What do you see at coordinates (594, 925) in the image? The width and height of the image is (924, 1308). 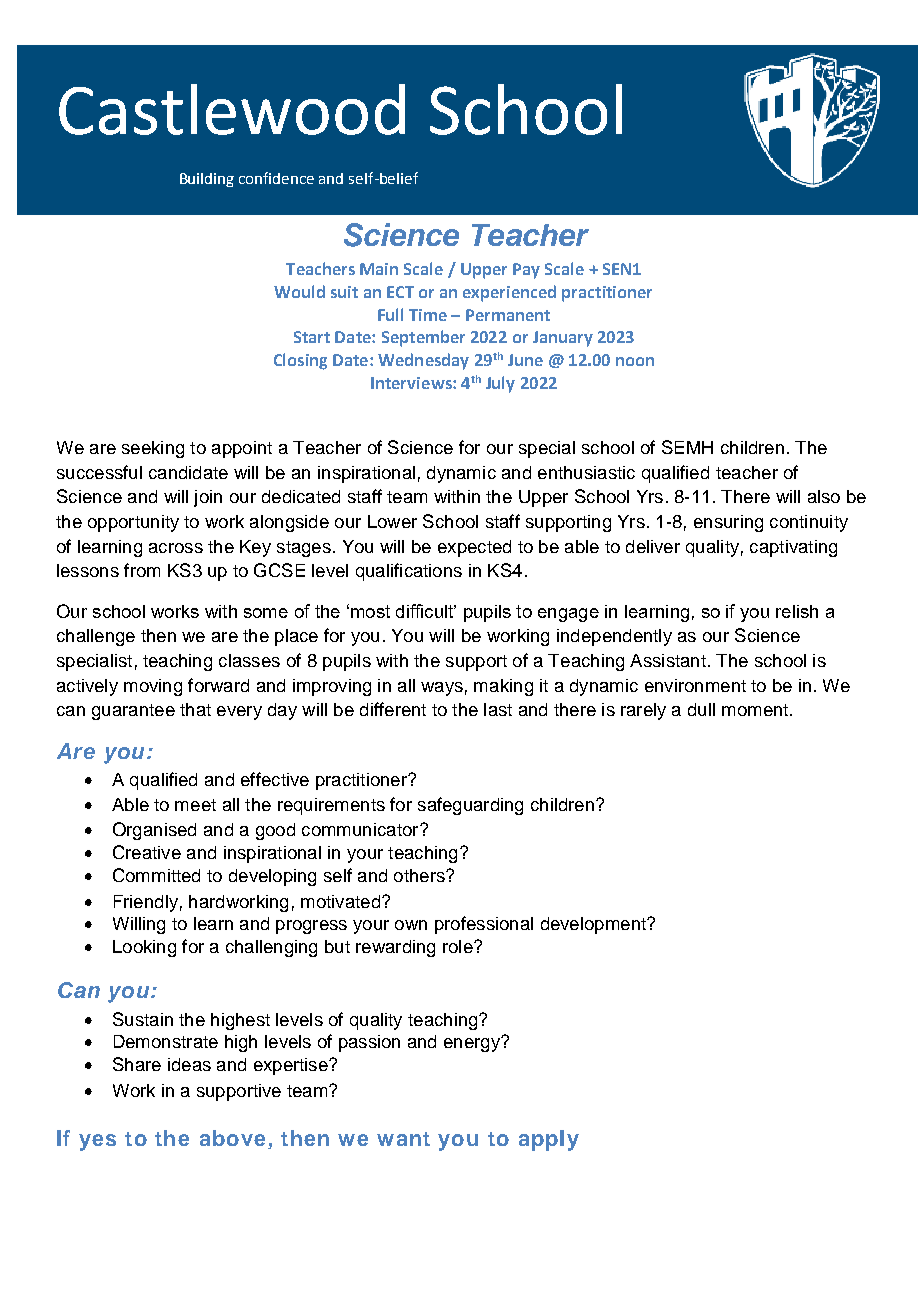 I see `development` at bounding box center [594, 925].
